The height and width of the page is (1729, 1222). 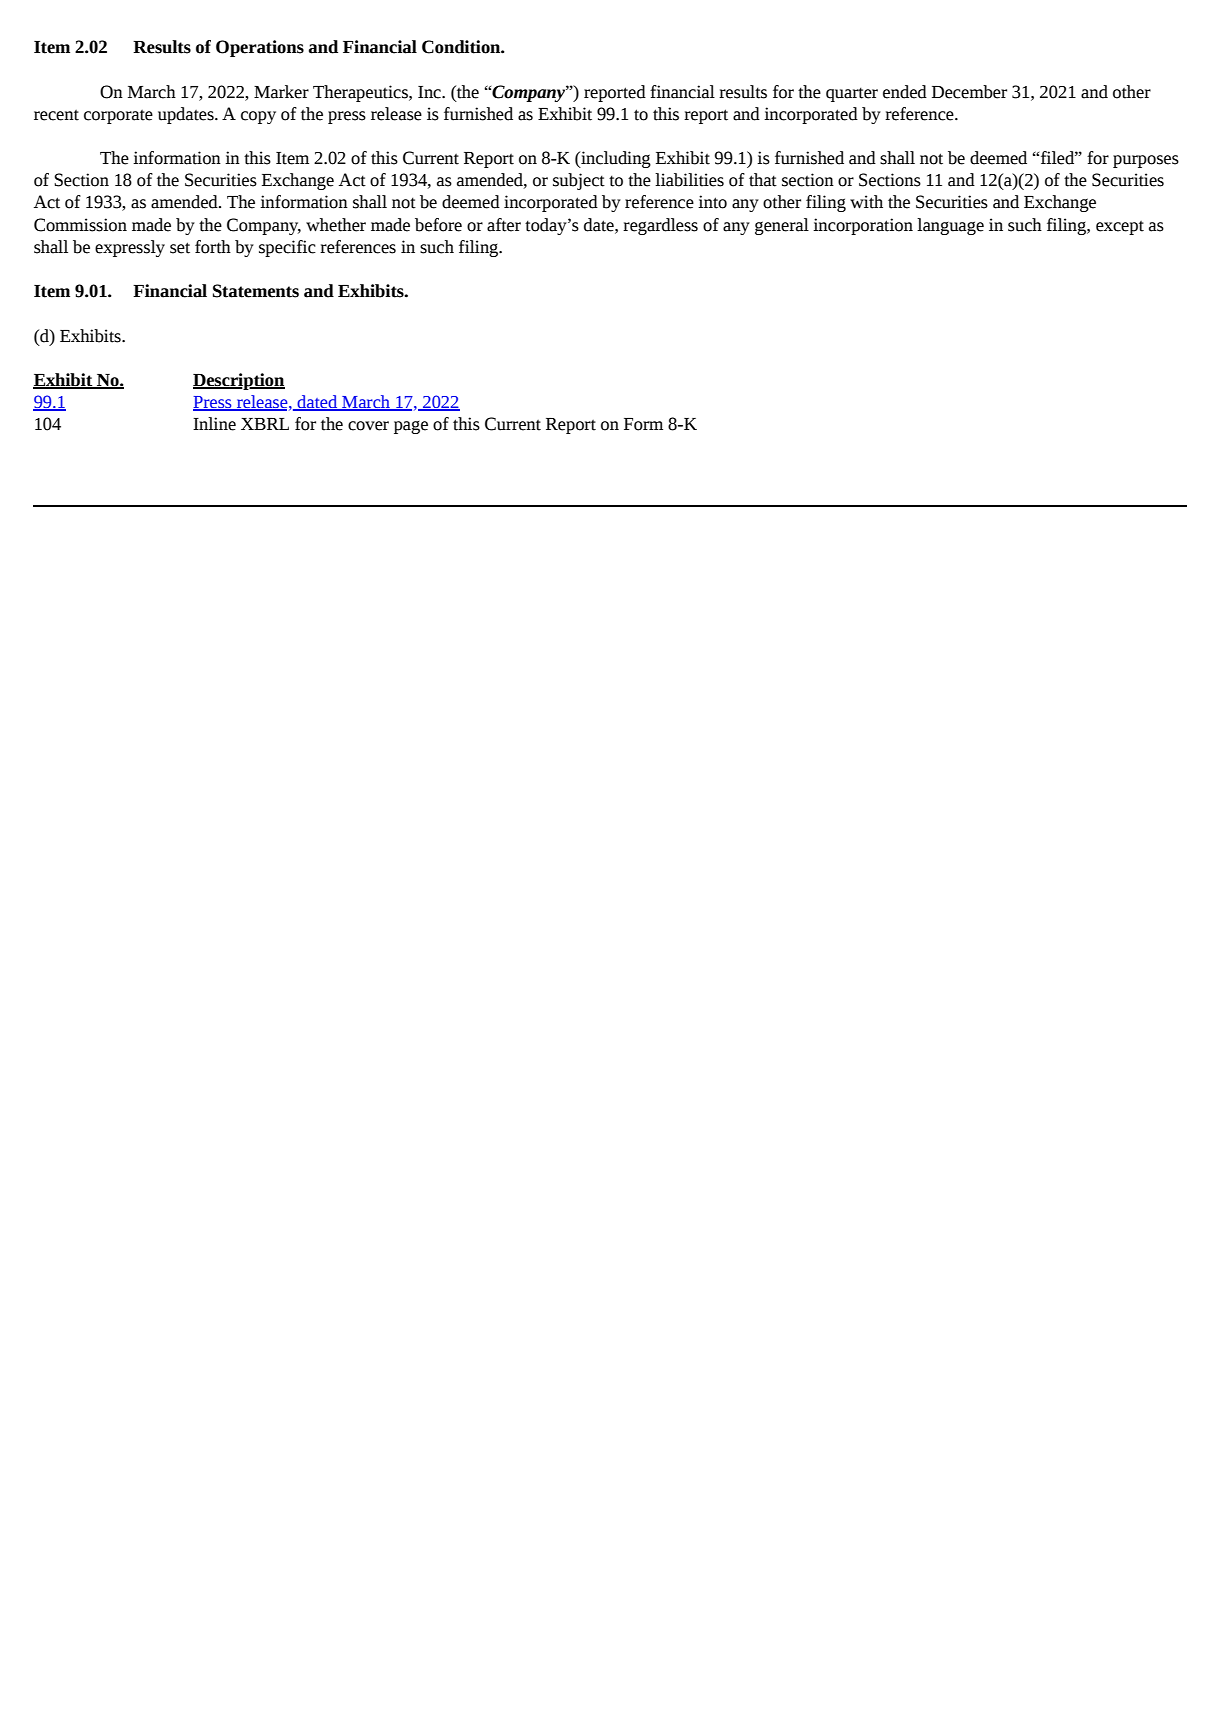 I want to click on Inline, so click(x=214, y=424).
